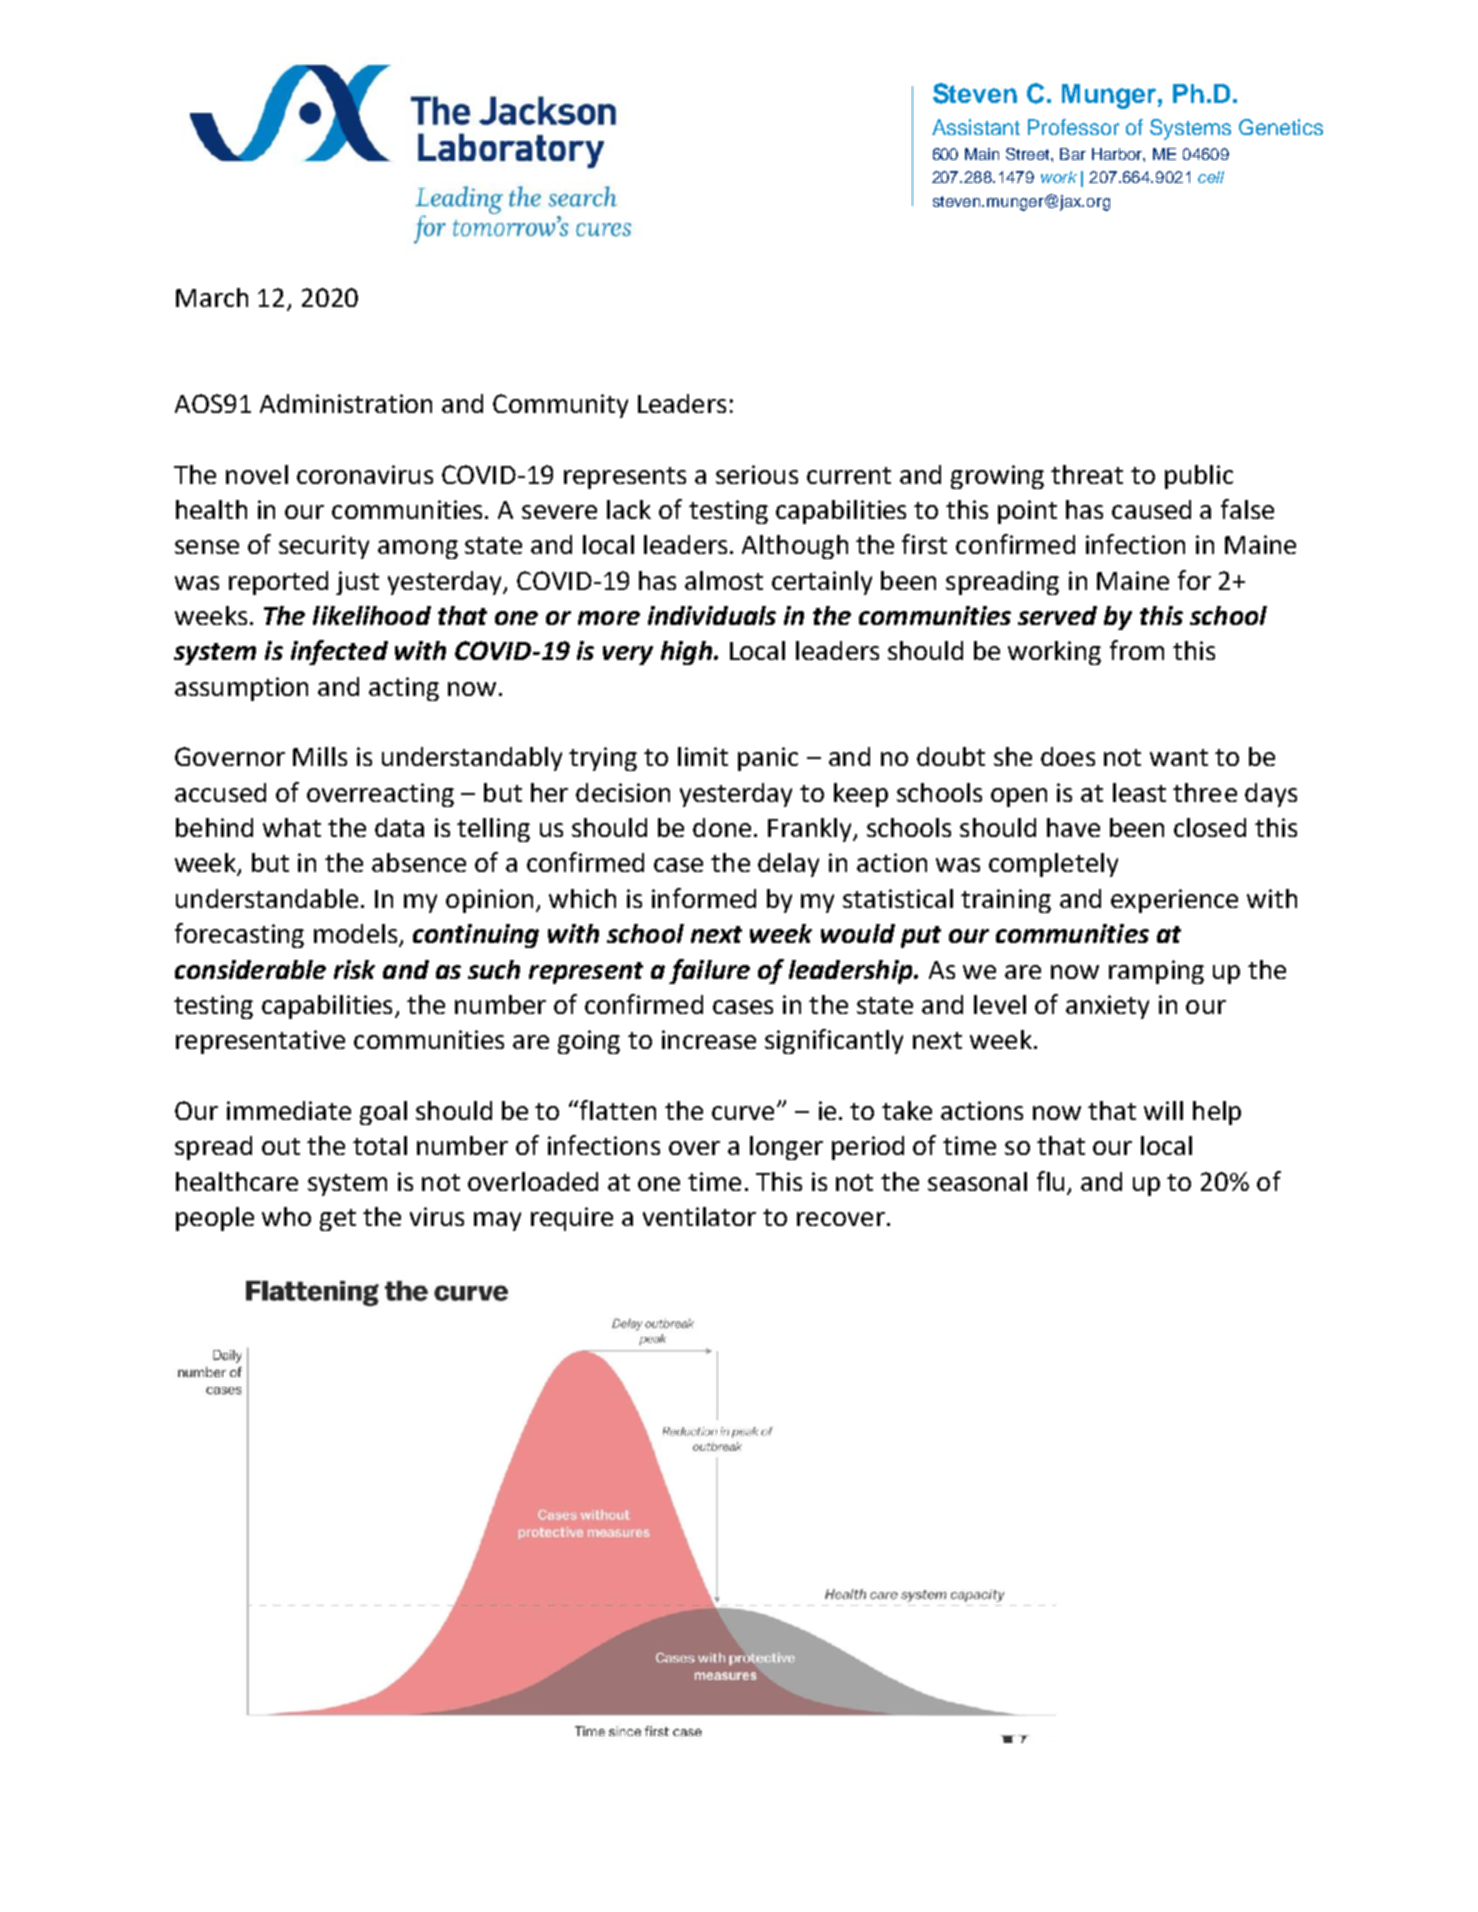 The width and height of the image is (1478, 1912). I want to click on March, so click(212, 297).
